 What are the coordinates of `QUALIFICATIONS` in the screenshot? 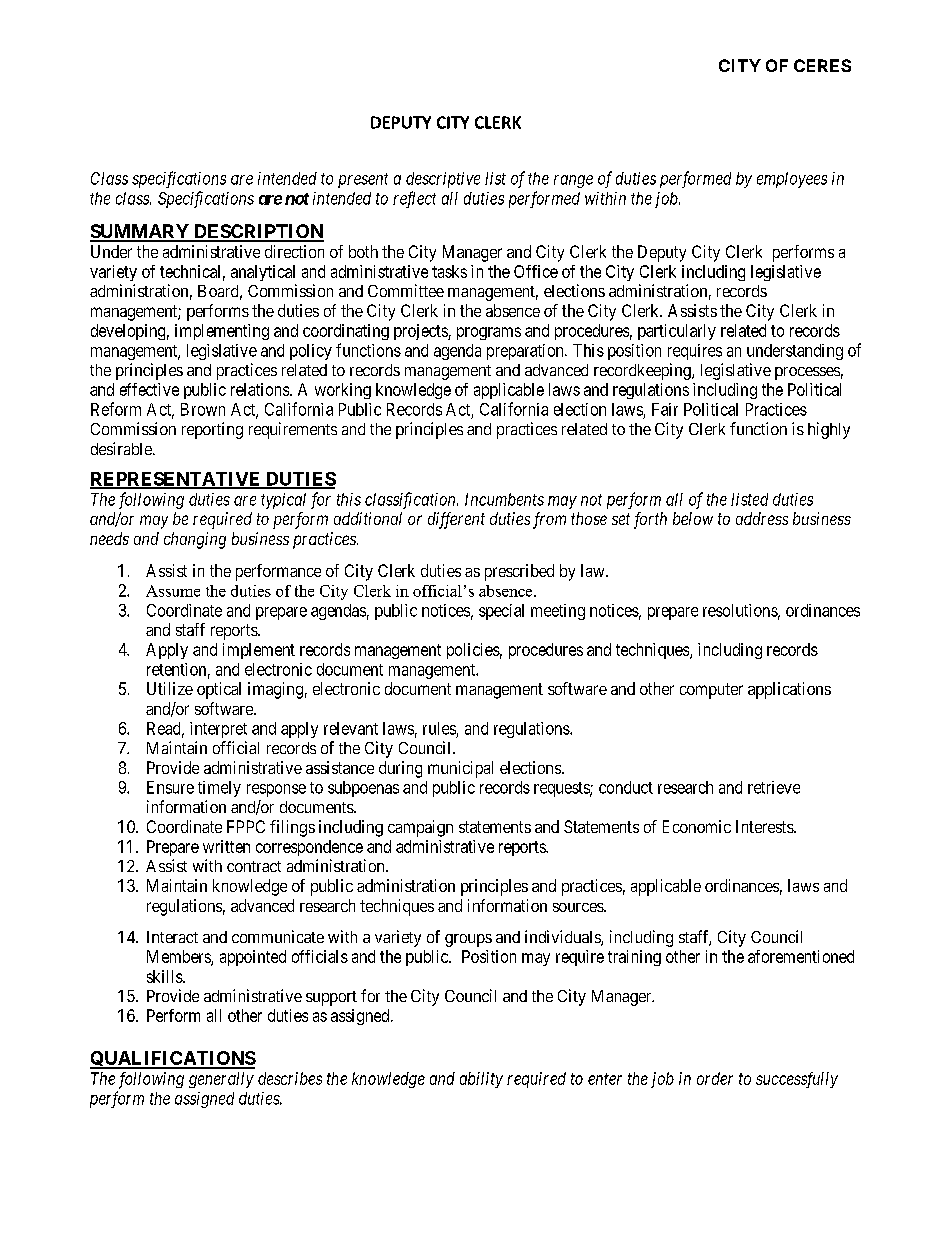 It's located at (173, 1060).
